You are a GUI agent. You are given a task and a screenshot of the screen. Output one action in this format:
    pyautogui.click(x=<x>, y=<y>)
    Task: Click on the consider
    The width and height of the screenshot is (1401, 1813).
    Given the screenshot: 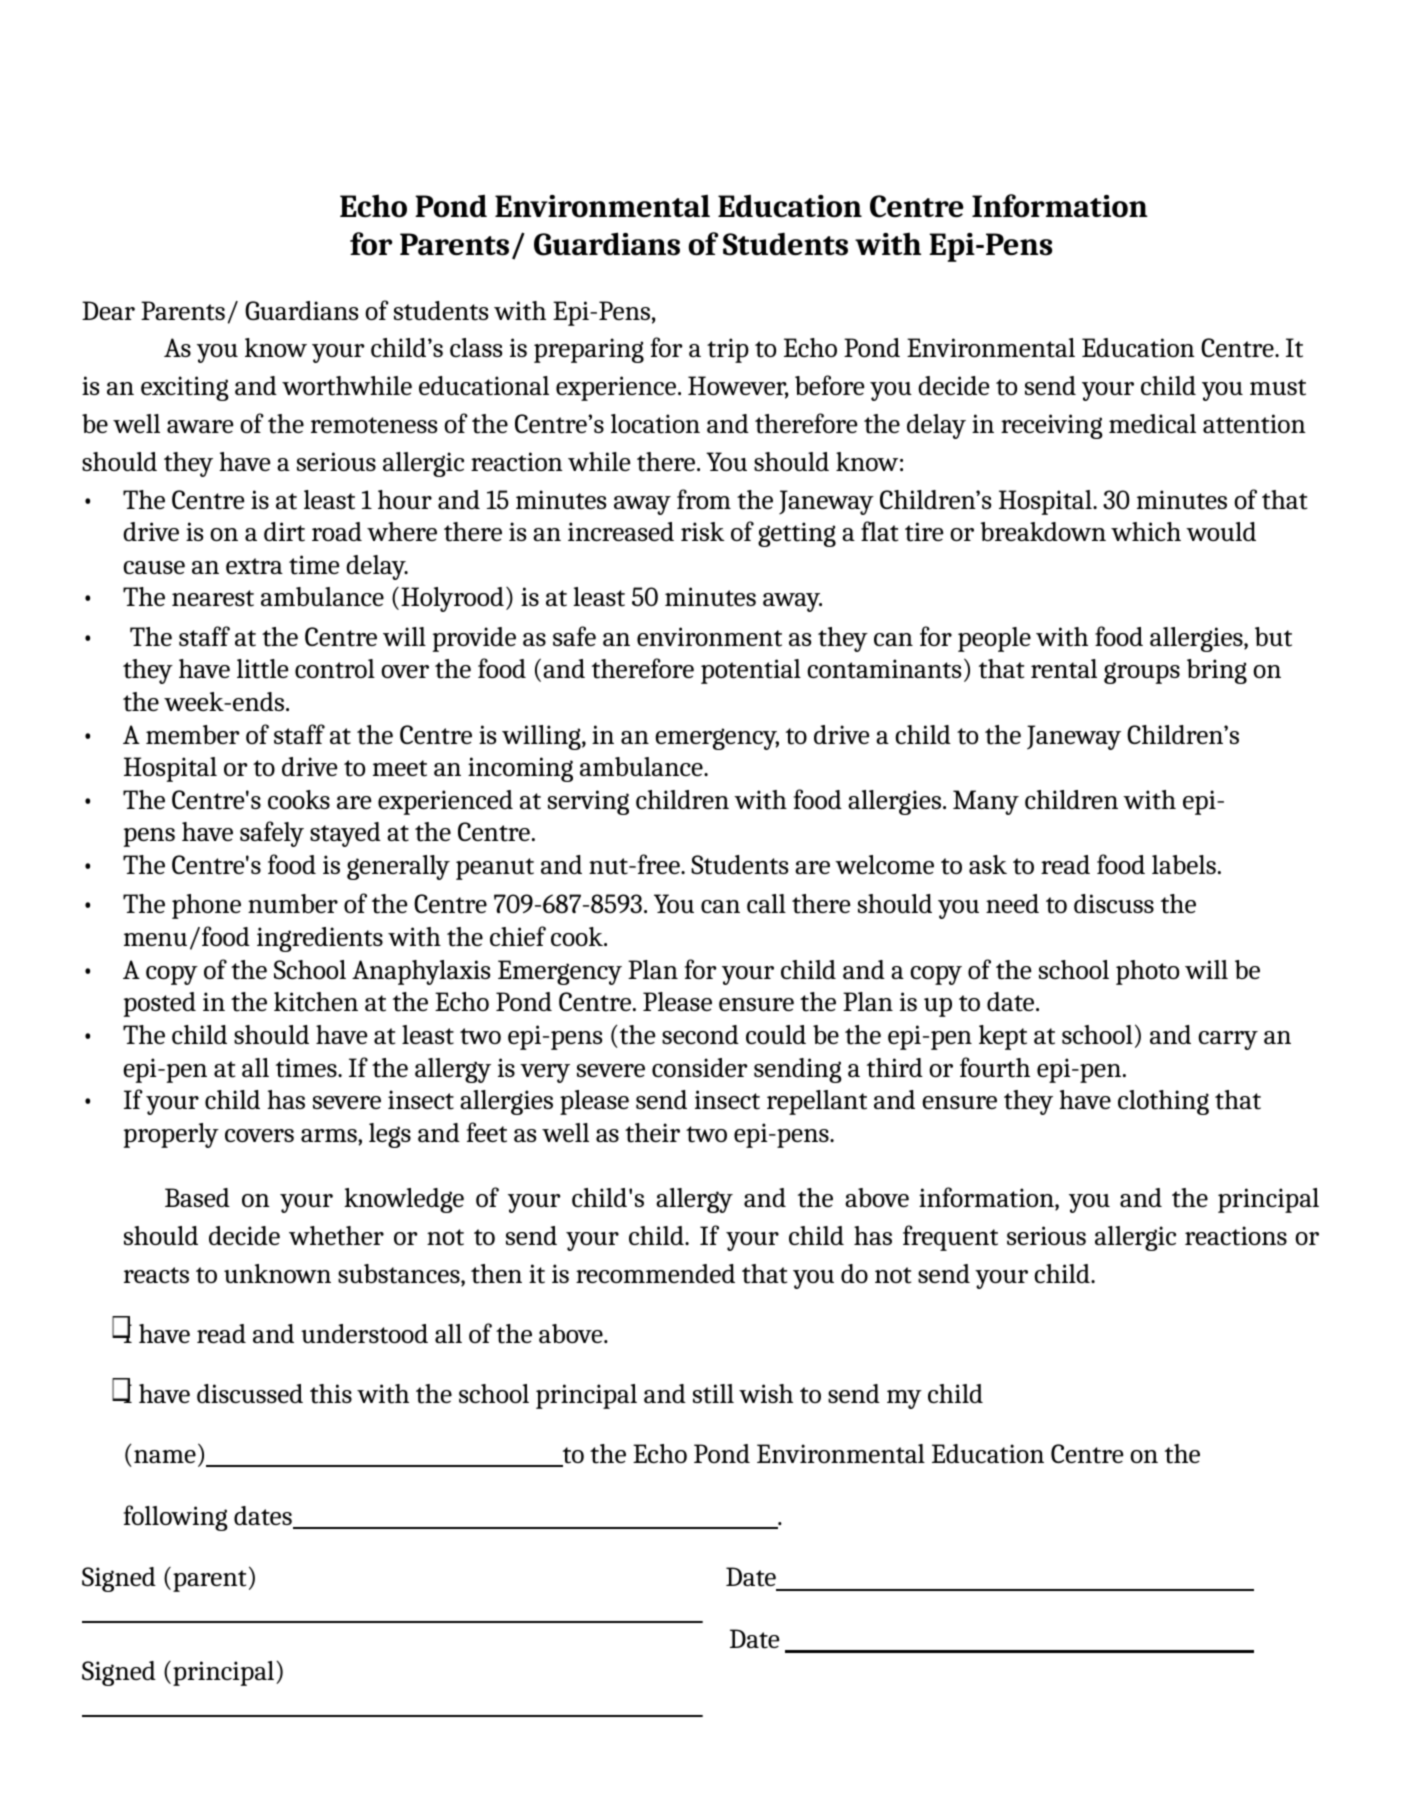 What is the action you would take?
    pyautogui.click(x=700, y=1067)
